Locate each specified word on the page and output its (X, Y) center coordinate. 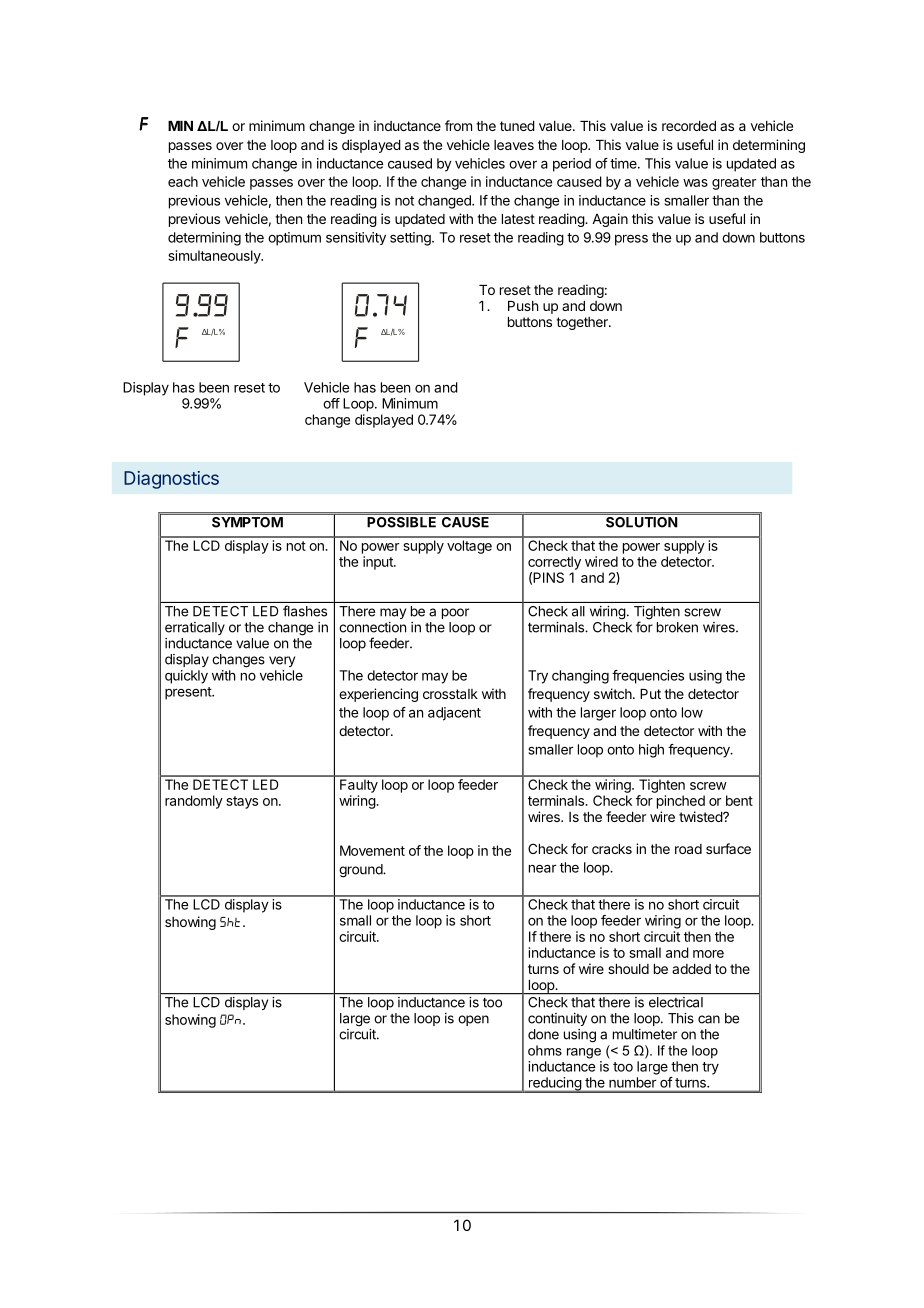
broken (677, 627)
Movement (372, 850)
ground (361, 871)
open (473, 1020)
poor (455, 613)
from (458, 125)
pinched (681, 802)
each (183, 181)
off (331, 403)
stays (242, 802)
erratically (195, 628)
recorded (689, 126)
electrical (676, 1002)
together (583, 323)
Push (523, 306)
